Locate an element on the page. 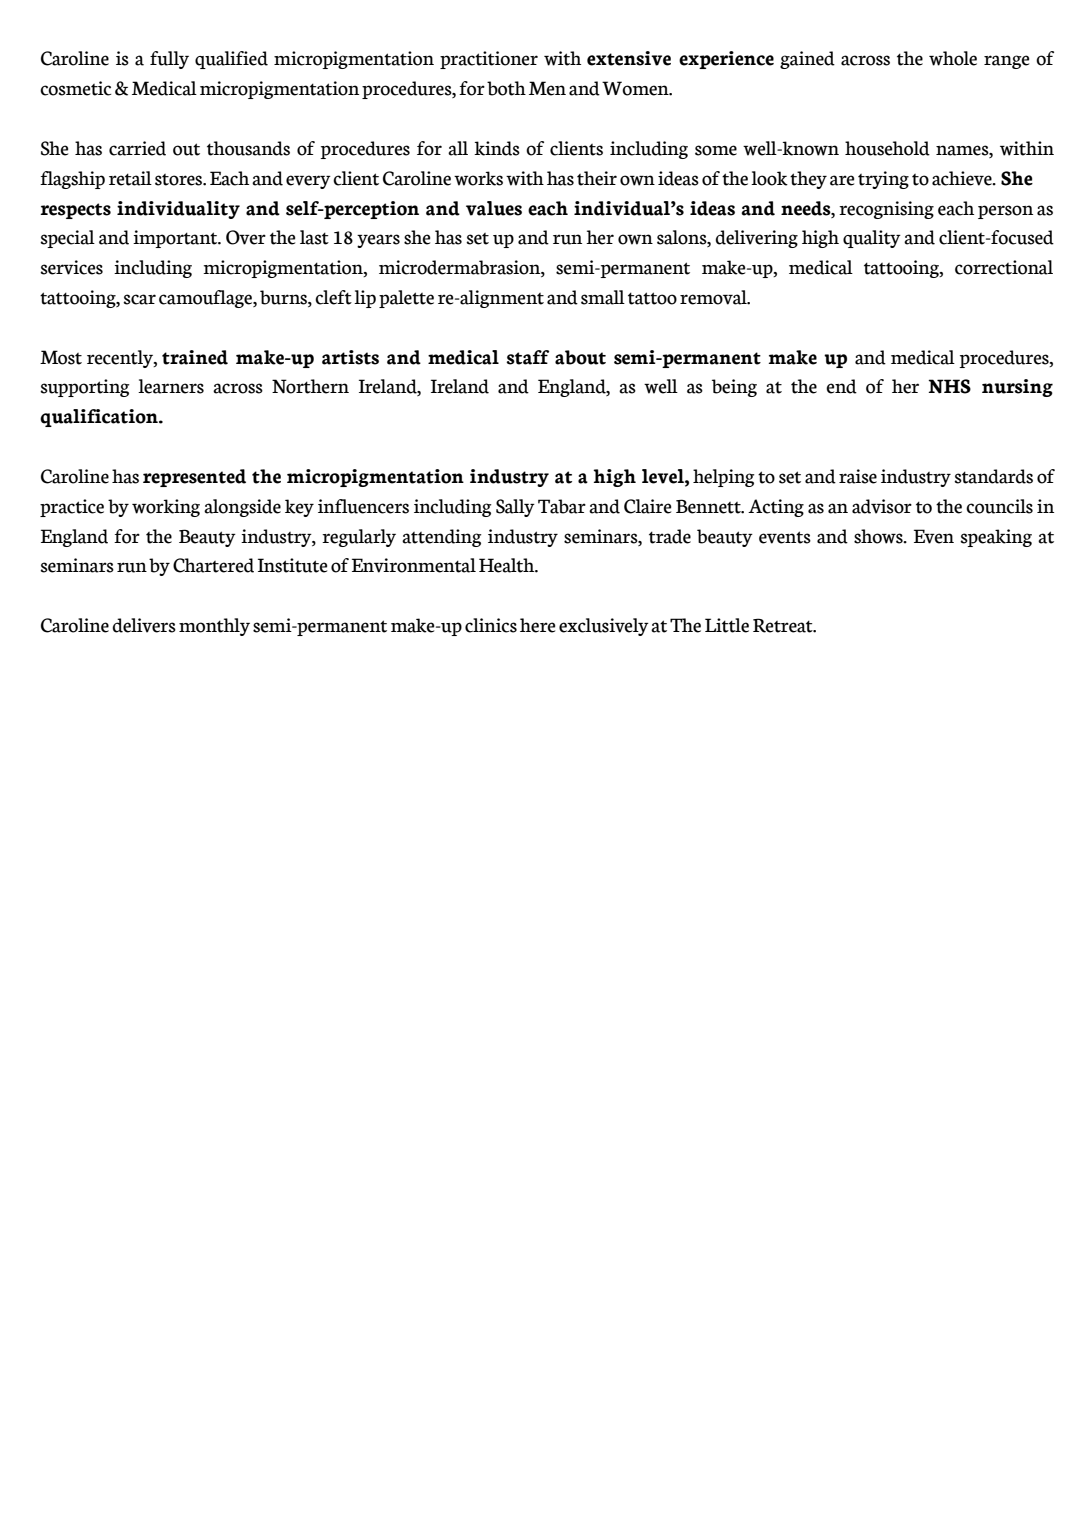 The image size is (1076, 1521). delivers is located at coordinates (144, 625).
